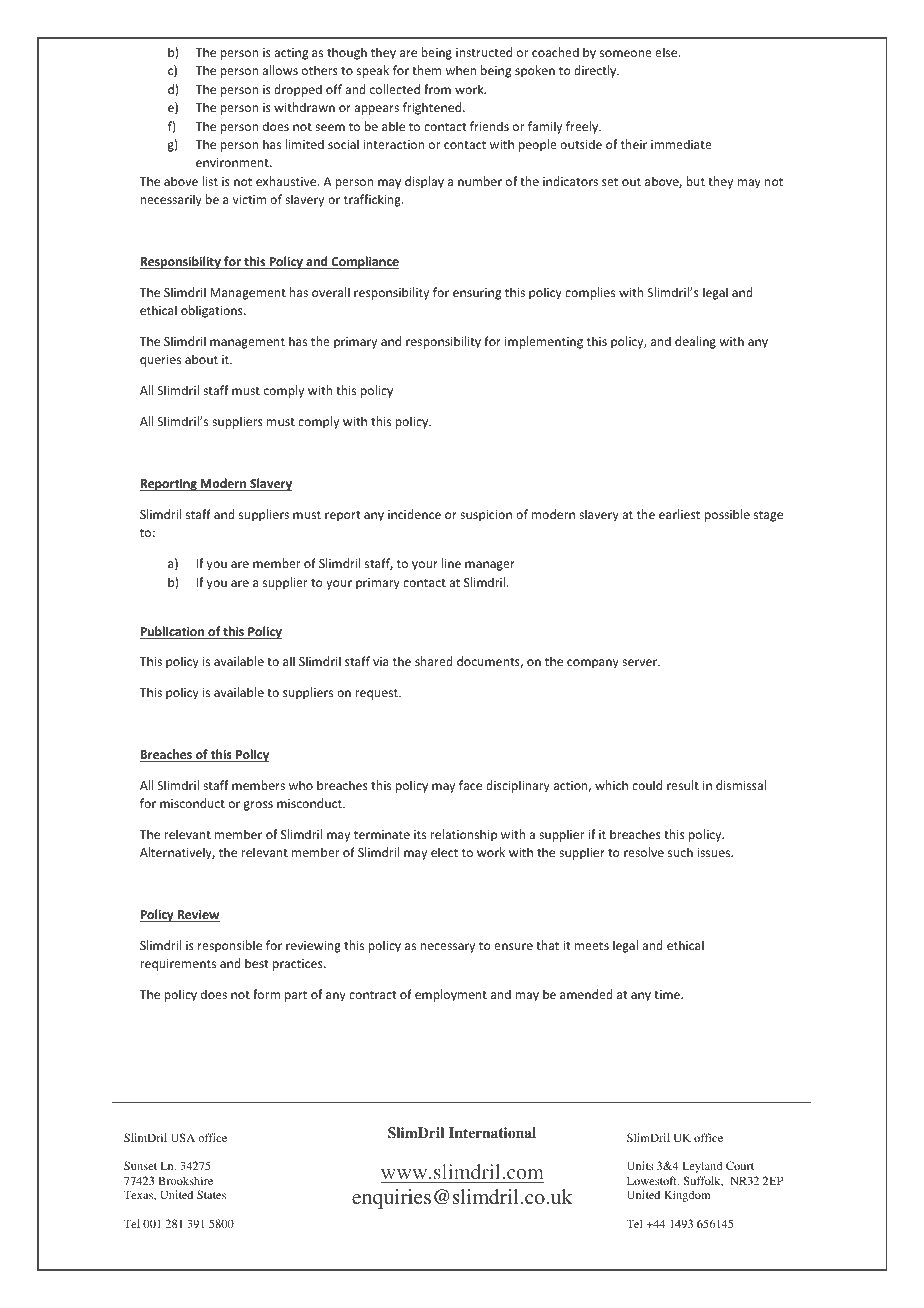 The height and width of the image is (1308, 924). What do you see at coordinates (201, 359) in the image?
I see `about` at bounding box center [201, 359].
